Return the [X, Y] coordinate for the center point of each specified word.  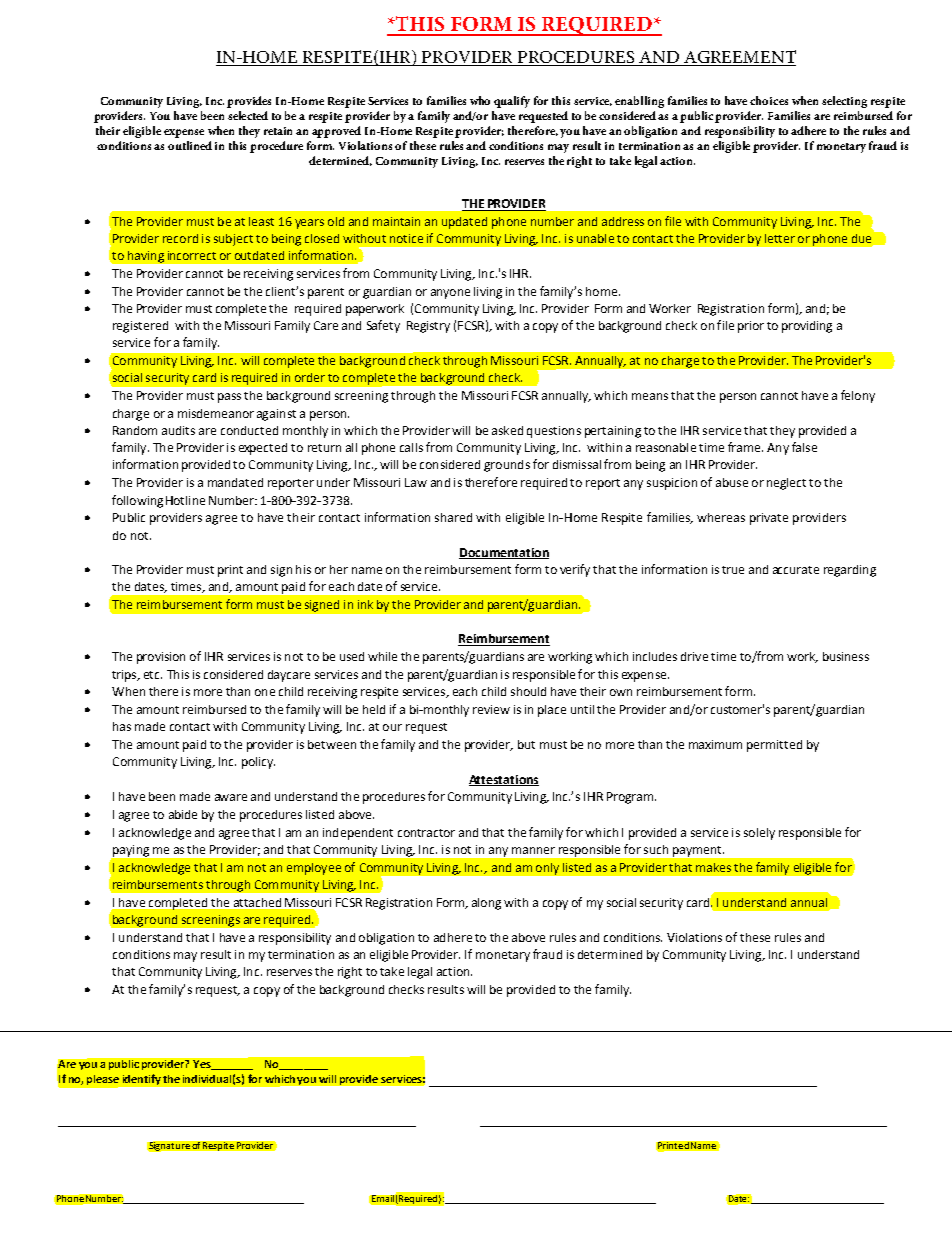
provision [161, 658]
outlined [190, 145]
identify [142, 1079]
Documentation [504, 553]
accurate [796, 570]
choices [769, 100]
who [480, 100]
